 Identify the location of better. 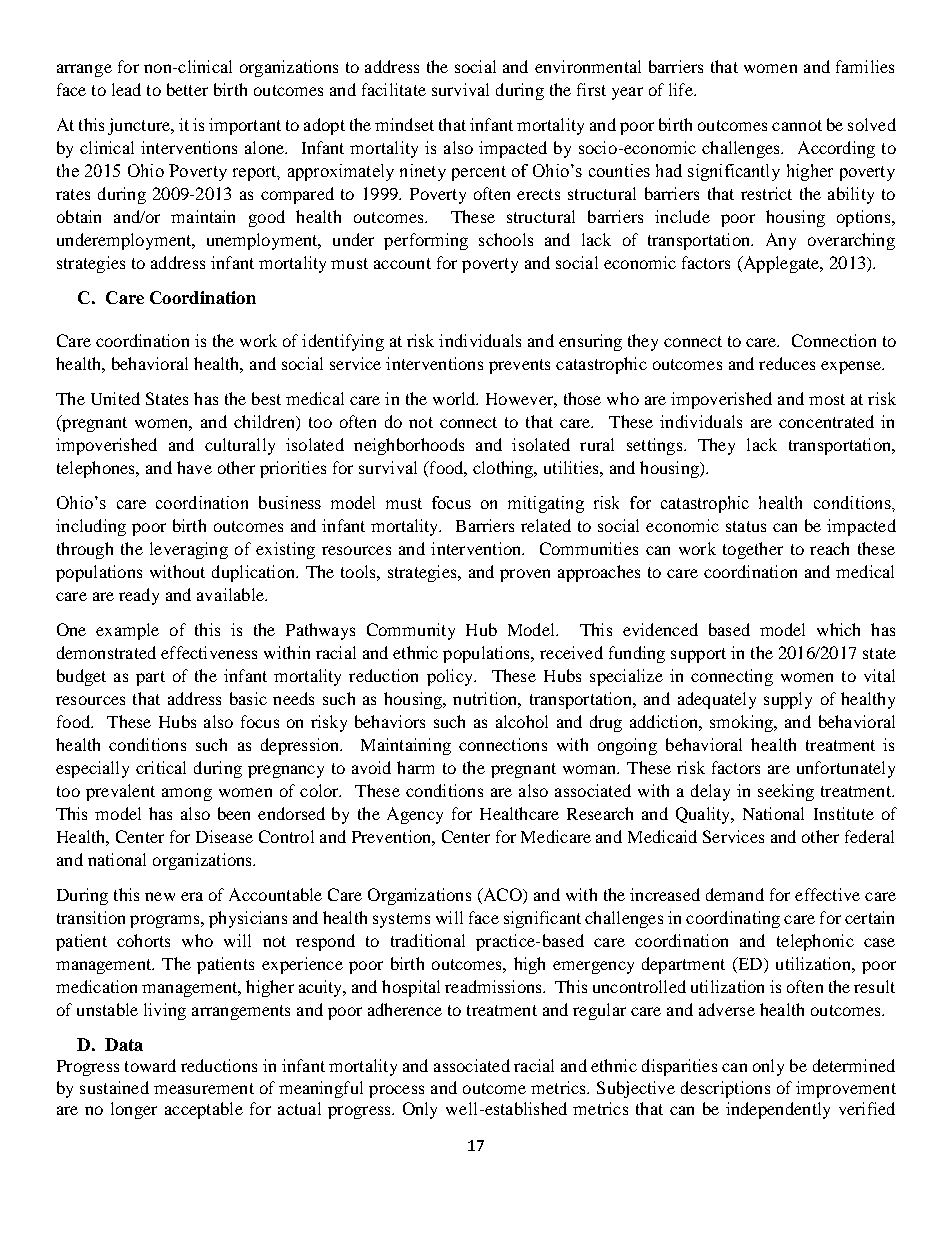
(187, 89).
